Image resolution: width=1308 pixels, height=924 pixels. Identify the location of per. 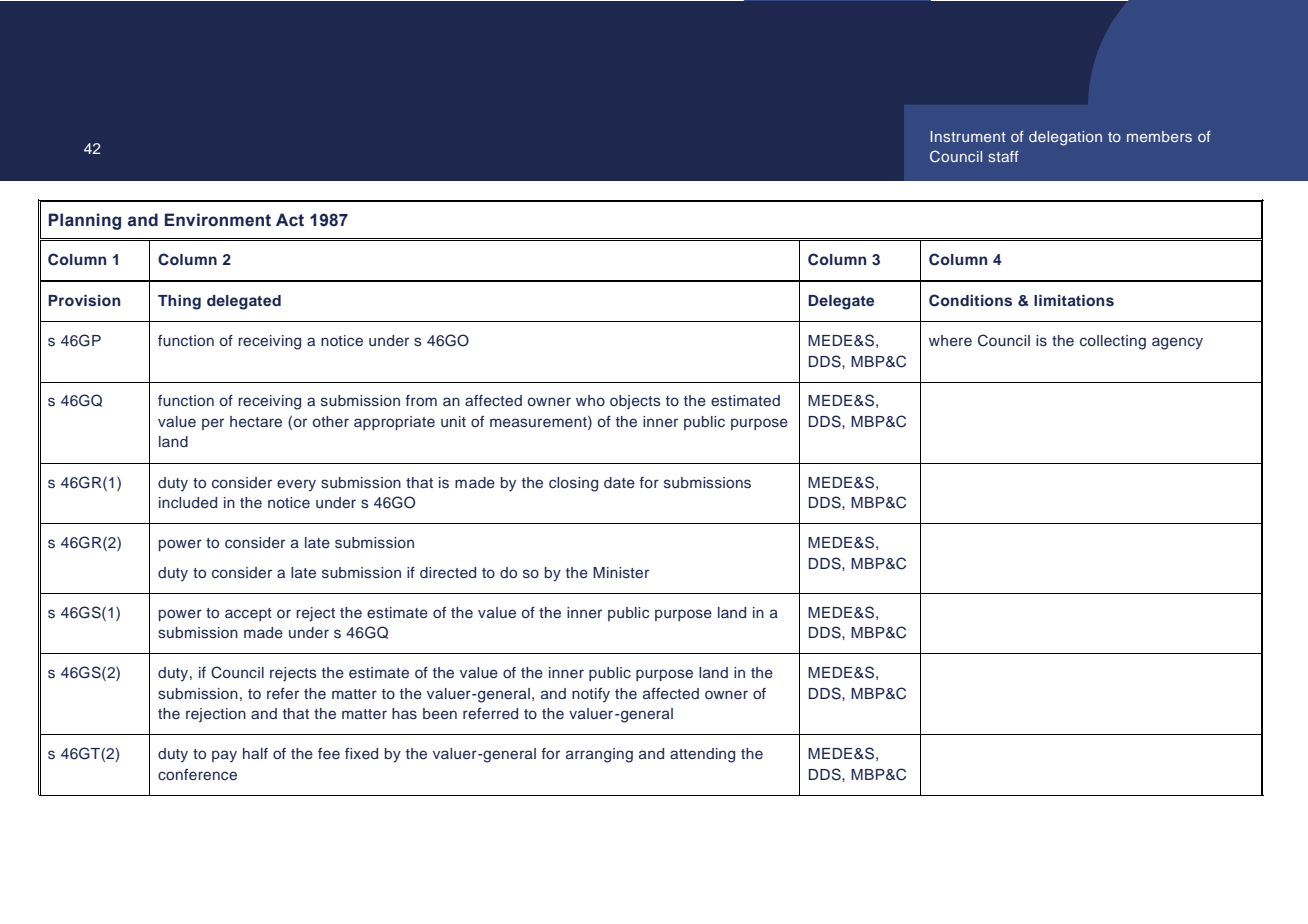
(213, 424).
